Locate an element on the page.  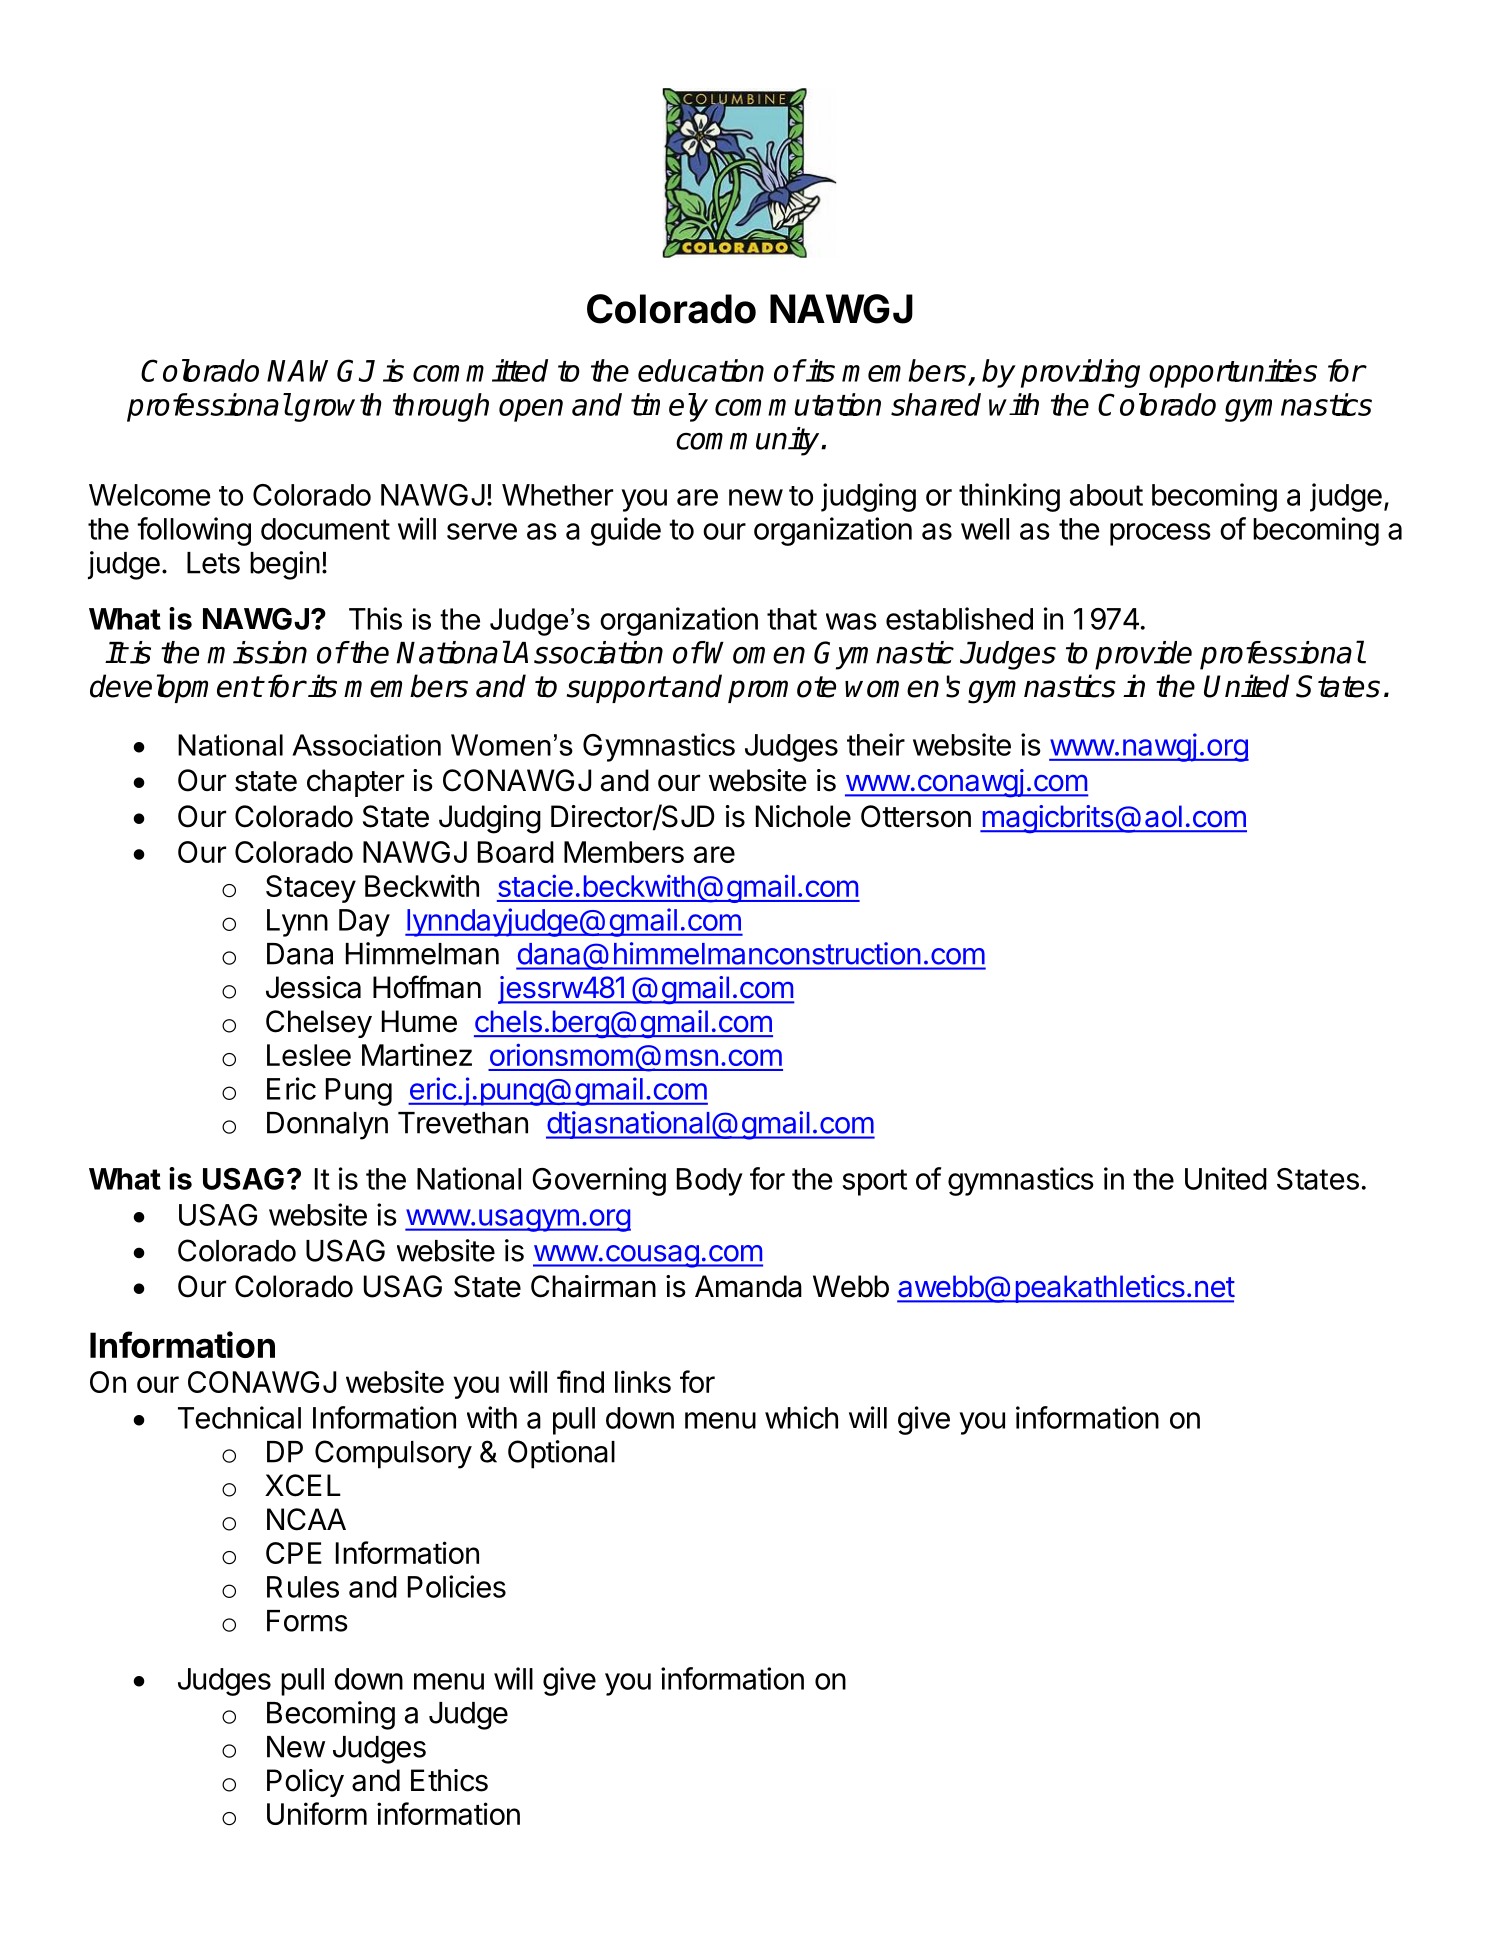
growth is located at coordinates (338, 407).
